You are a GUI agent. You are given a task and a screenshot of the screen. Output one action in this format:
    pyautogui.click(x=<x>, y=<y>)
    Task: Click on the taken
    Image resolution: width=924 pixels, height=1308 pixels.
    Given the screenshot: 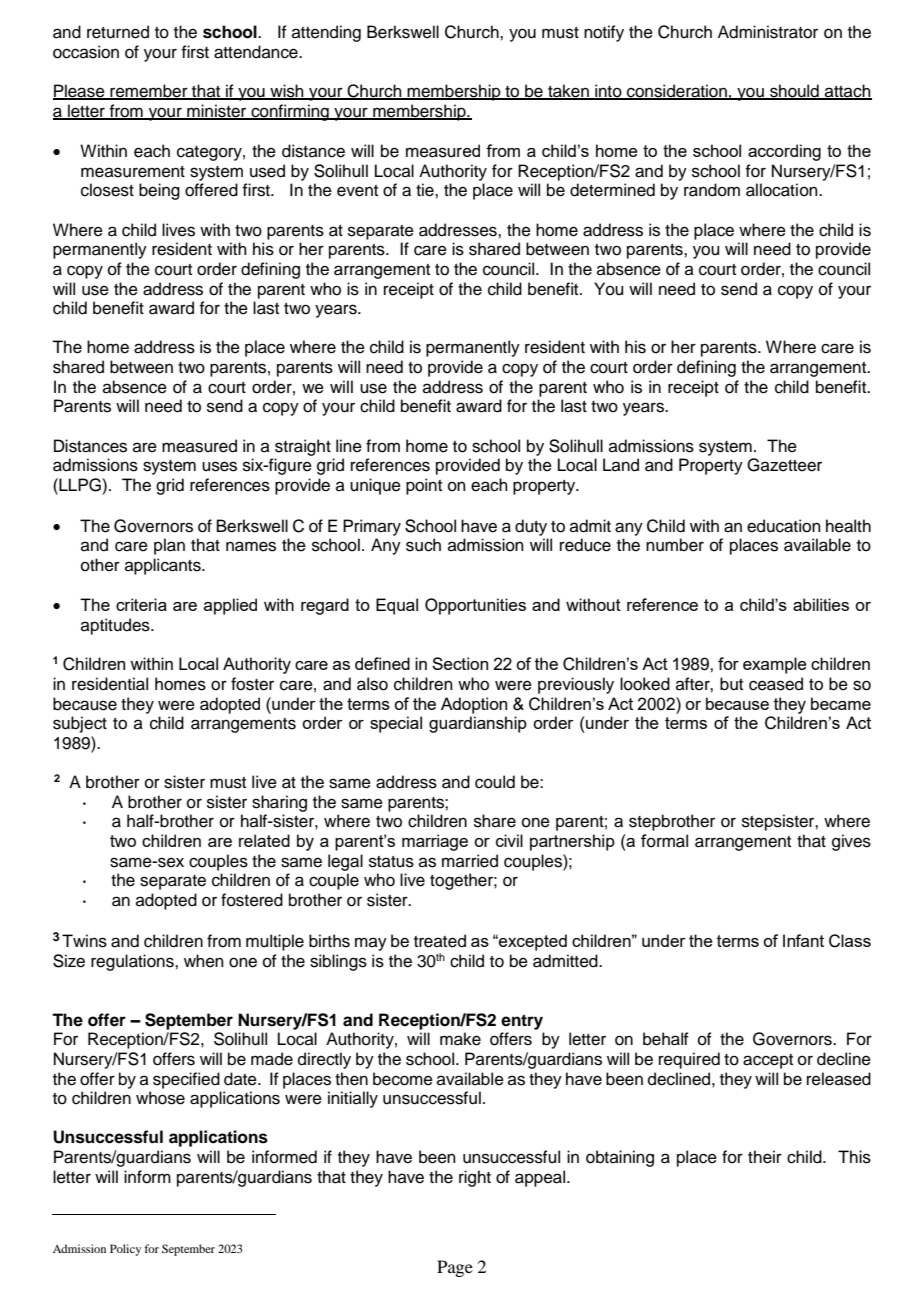 What is the action you would take?
    pyautogui.click(x=568, y=92)
